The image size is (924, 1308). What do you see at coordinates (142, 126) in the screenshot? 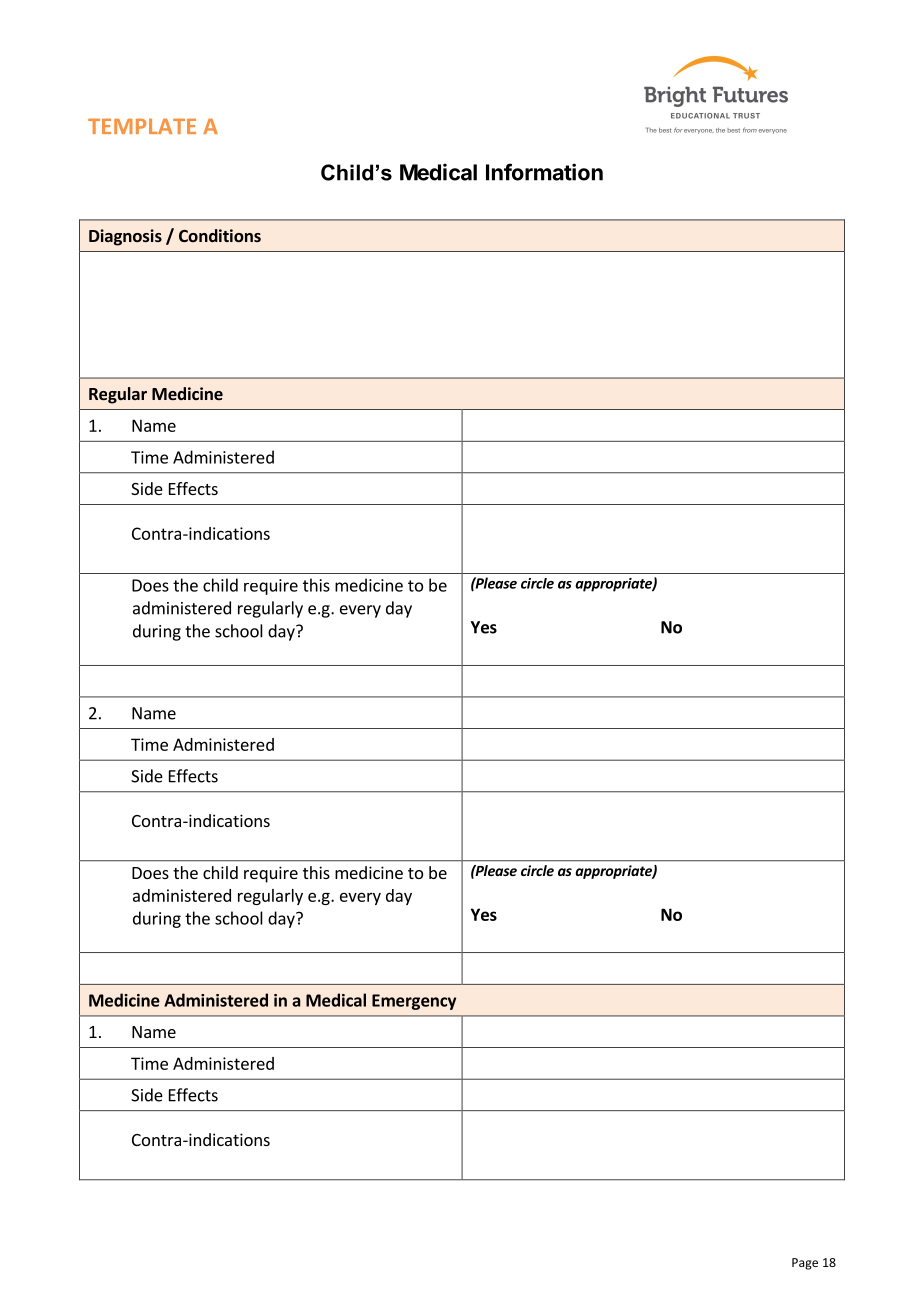
I see `TEMPLATE` at bounding box center [142, 126].
